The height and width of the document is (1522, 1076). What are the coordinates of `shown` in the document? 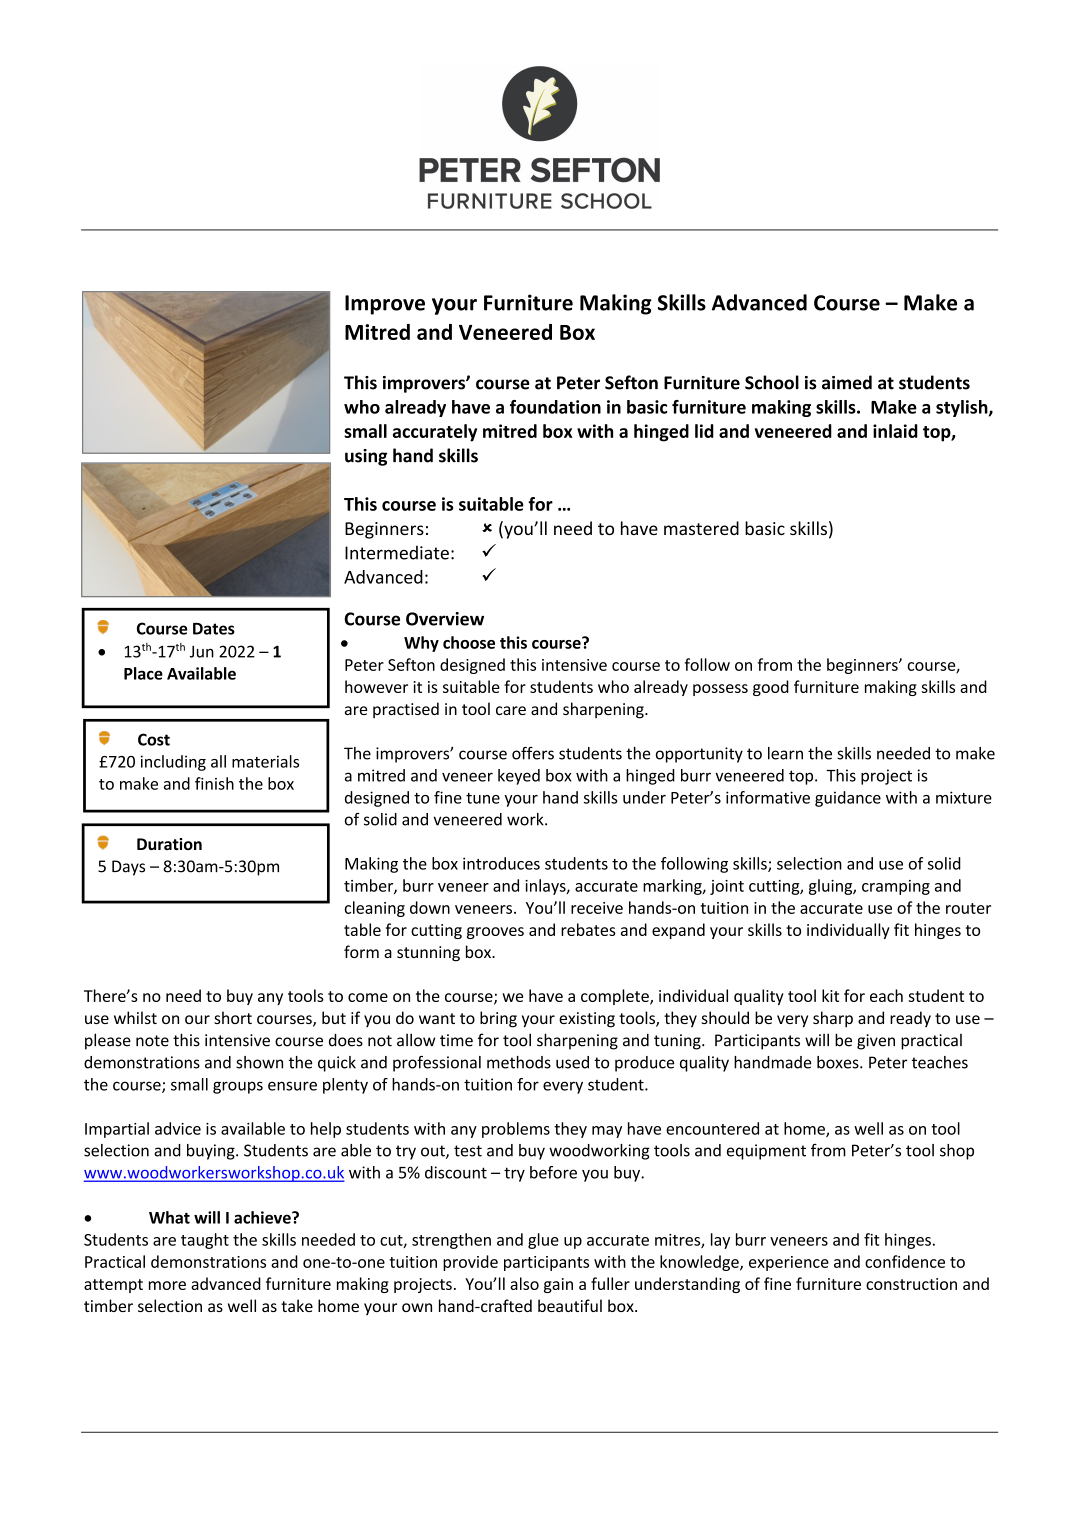 It's located at (259, 1062).
